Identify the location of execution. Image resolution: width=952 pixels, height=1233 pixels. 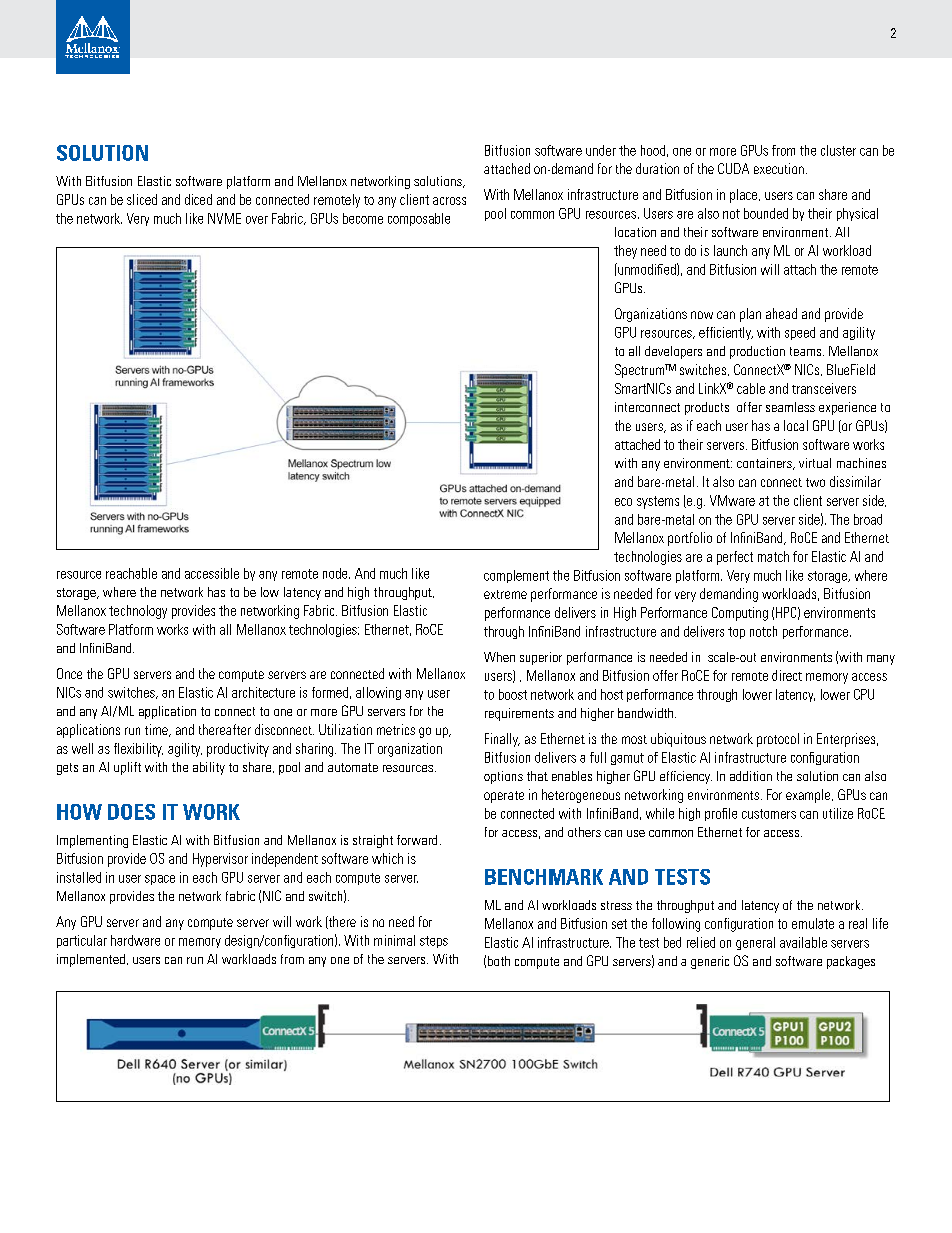
(779, 168).
